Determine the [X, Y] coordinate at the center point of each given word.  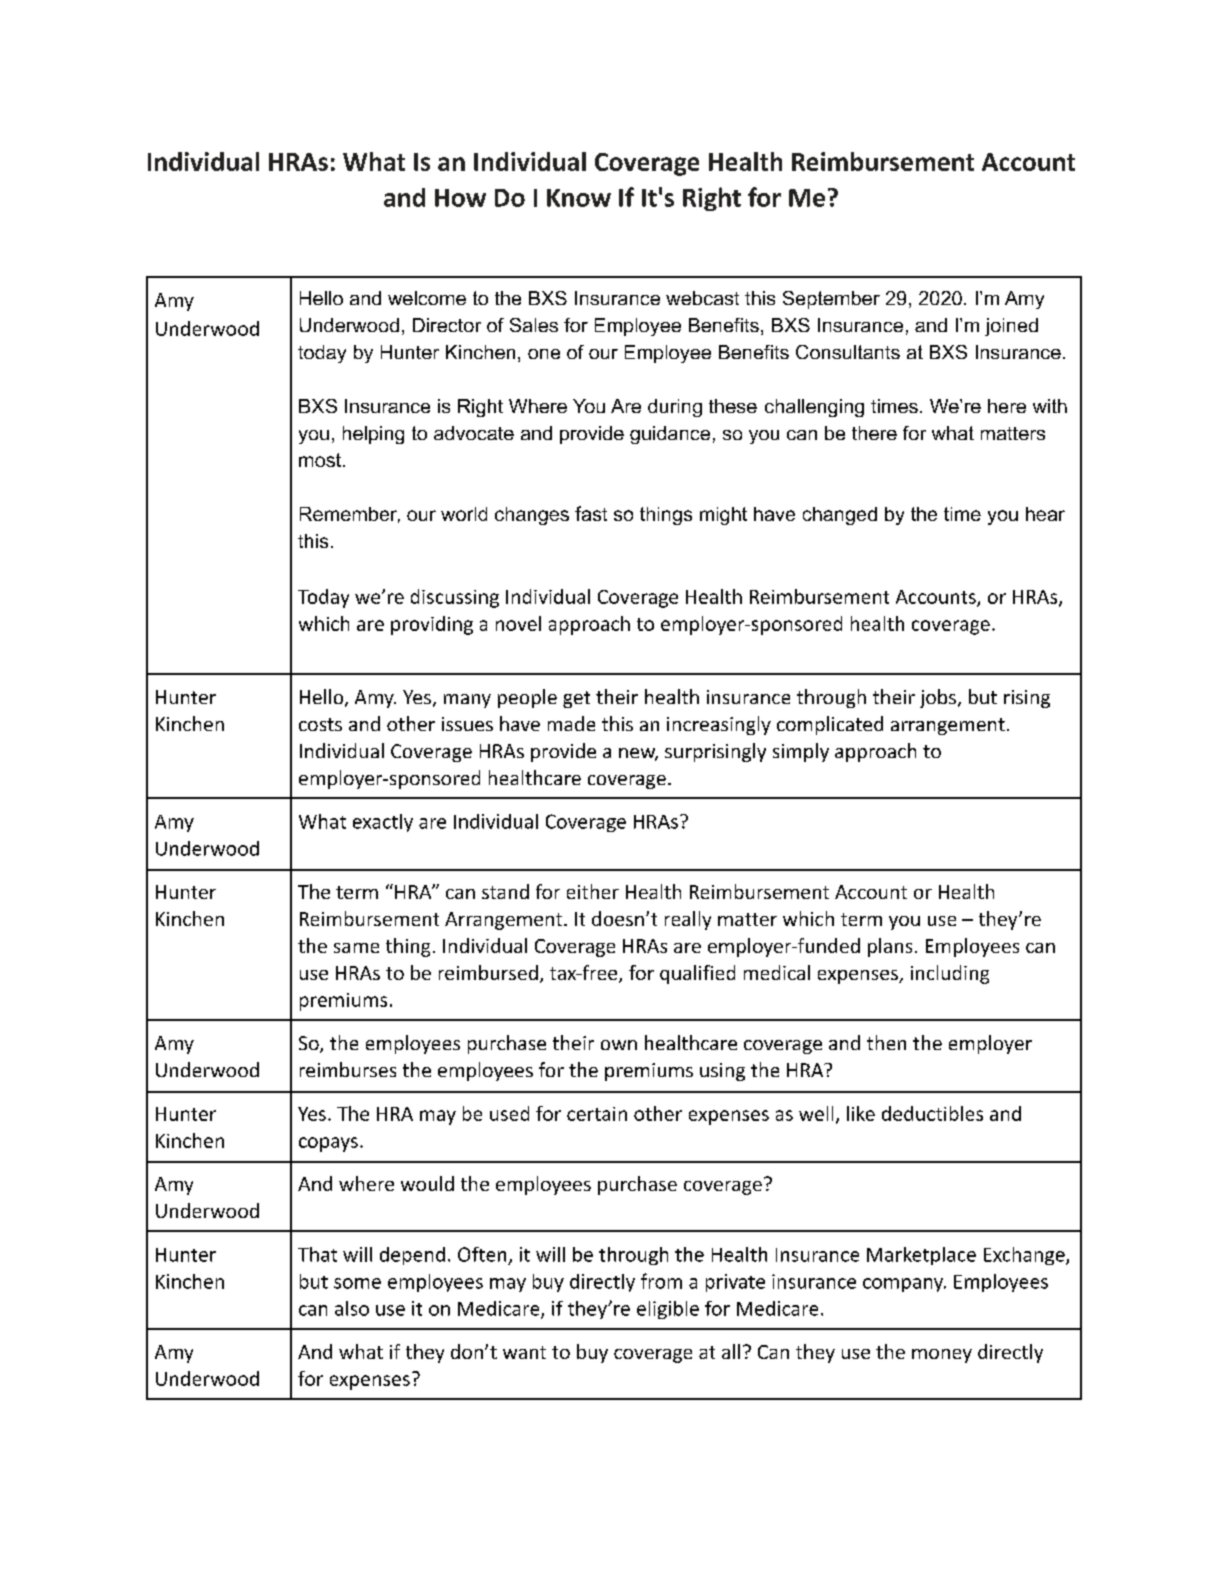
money [942, 1356]
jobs [938, 698]
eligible [668, 1310]
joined [1011, 327]
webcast [702, 298]
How [460, 198]
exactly [383, 823]
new [638, 754]
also [352, 1308]
